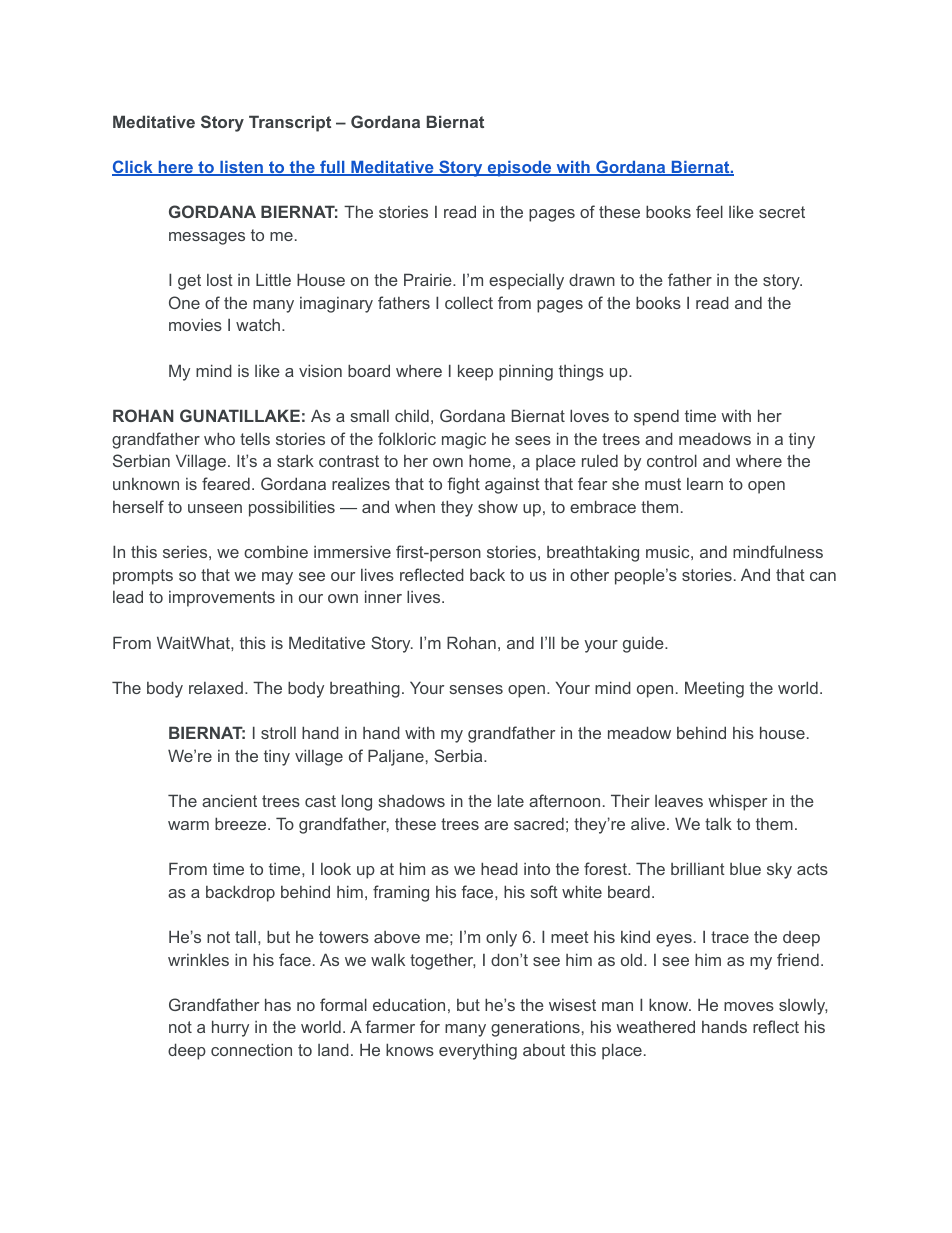  Describe the element at coordinates (709, 211) in the document. I see `feel` at that location.
